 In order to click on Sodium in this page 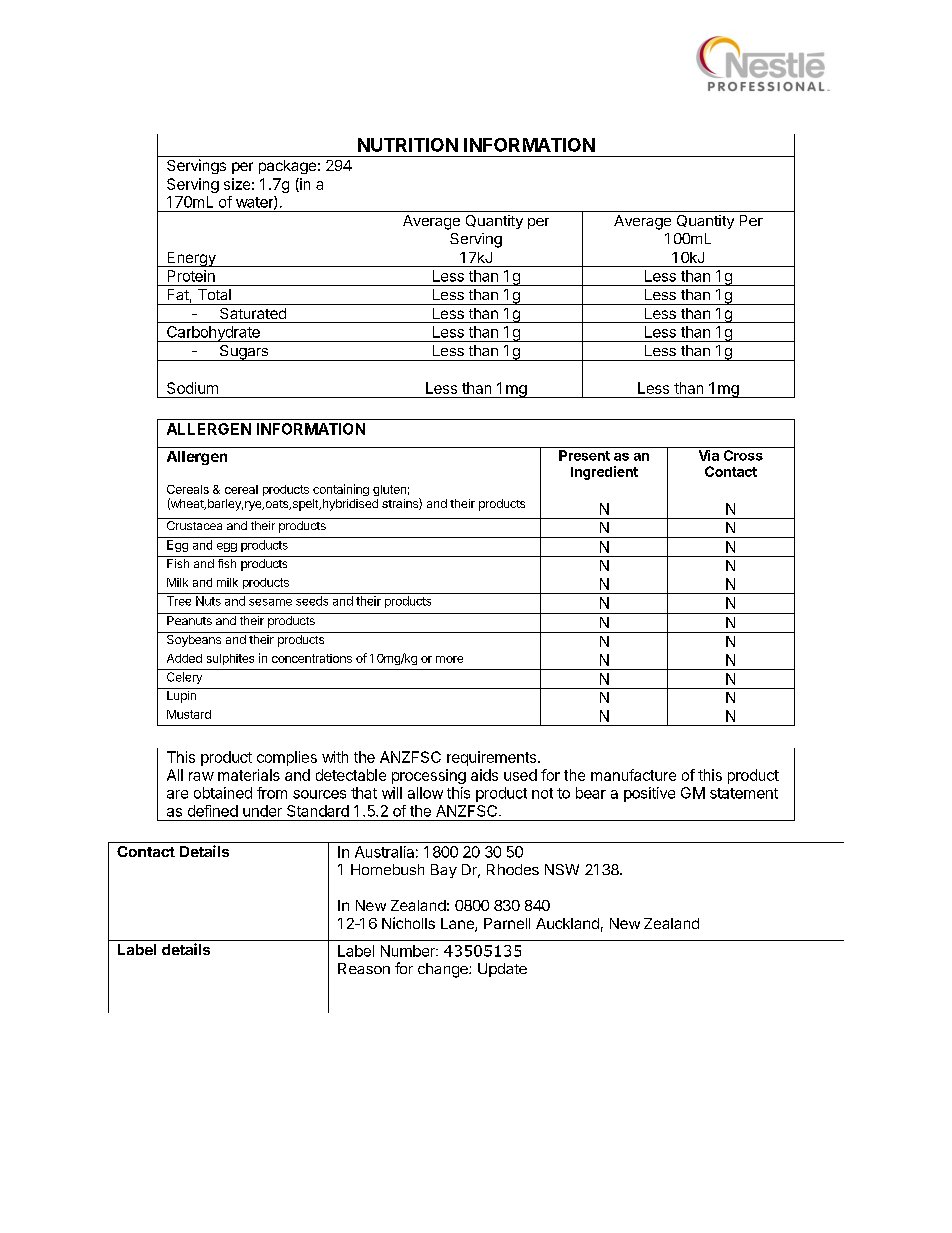, I will do `click(192, 388)`.
